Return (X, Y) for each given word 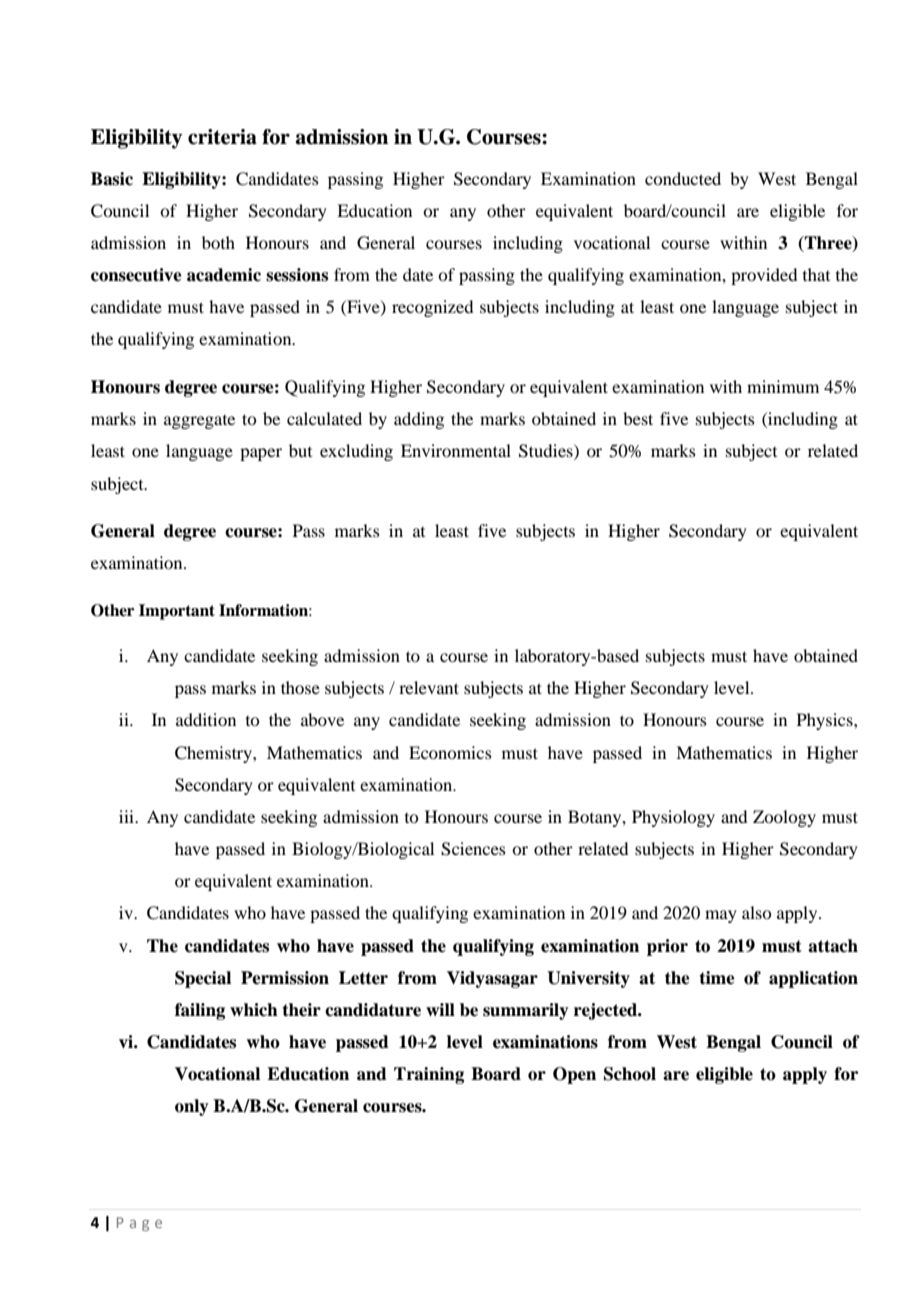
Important (177, 612)
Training (429, 1075)
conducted (683, 178)
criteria (222, 137)
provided (764, 276)
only (192, 1107)
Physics (826, 721)
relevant (429, 687)
